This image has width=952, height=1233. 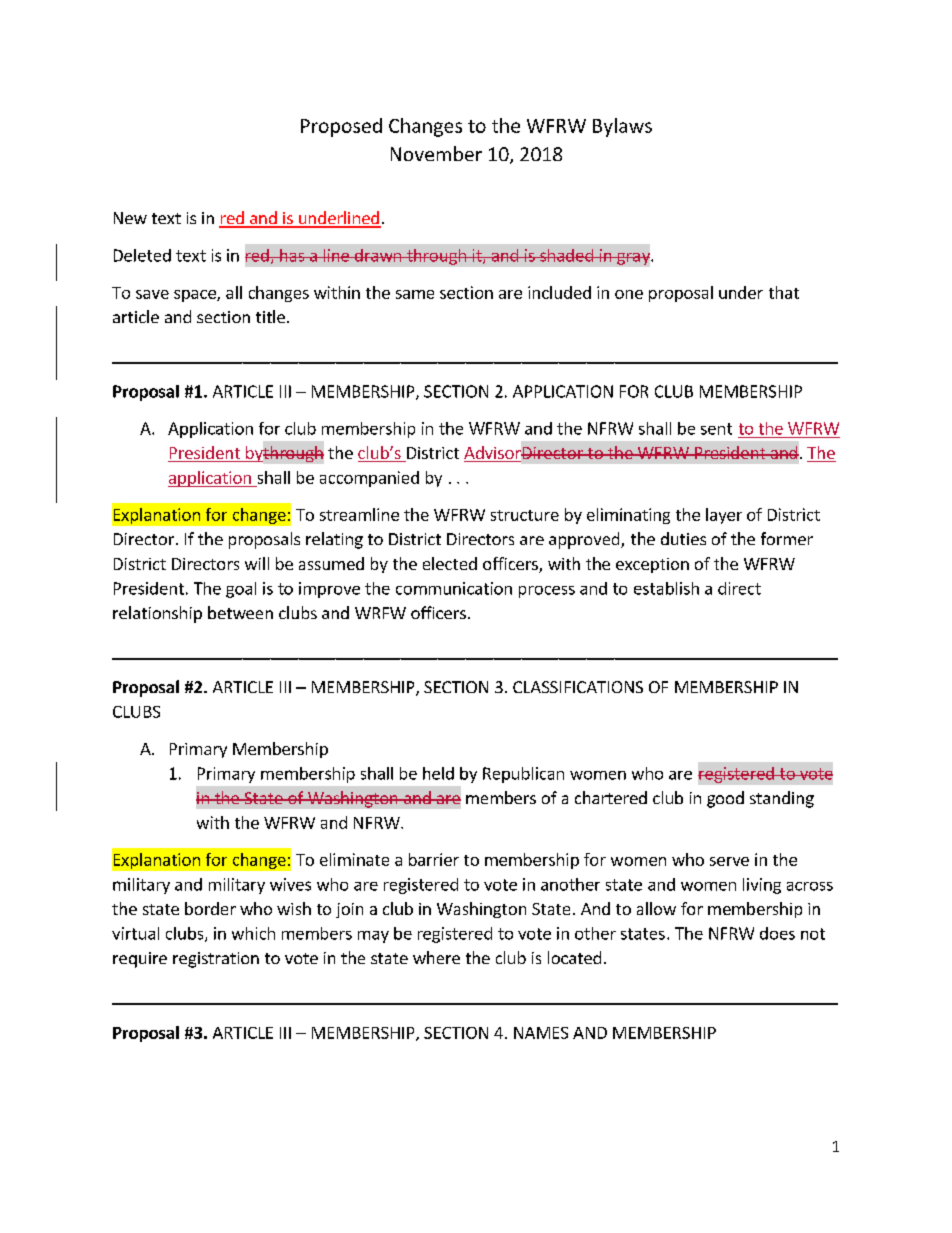 I want to click on same, so click(x=415, y=294).
